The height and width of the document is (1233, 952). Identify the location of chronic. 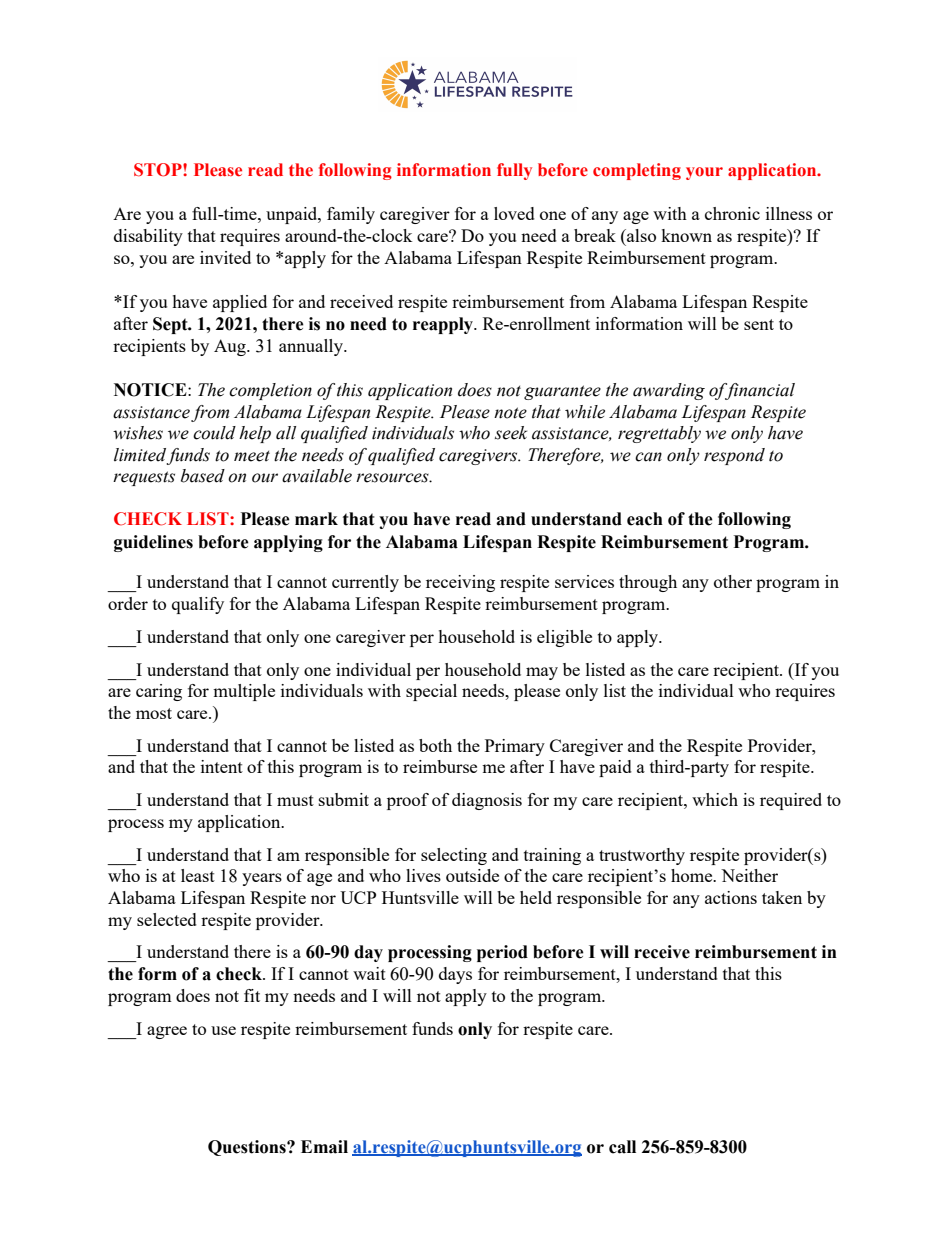
(732, 213).
